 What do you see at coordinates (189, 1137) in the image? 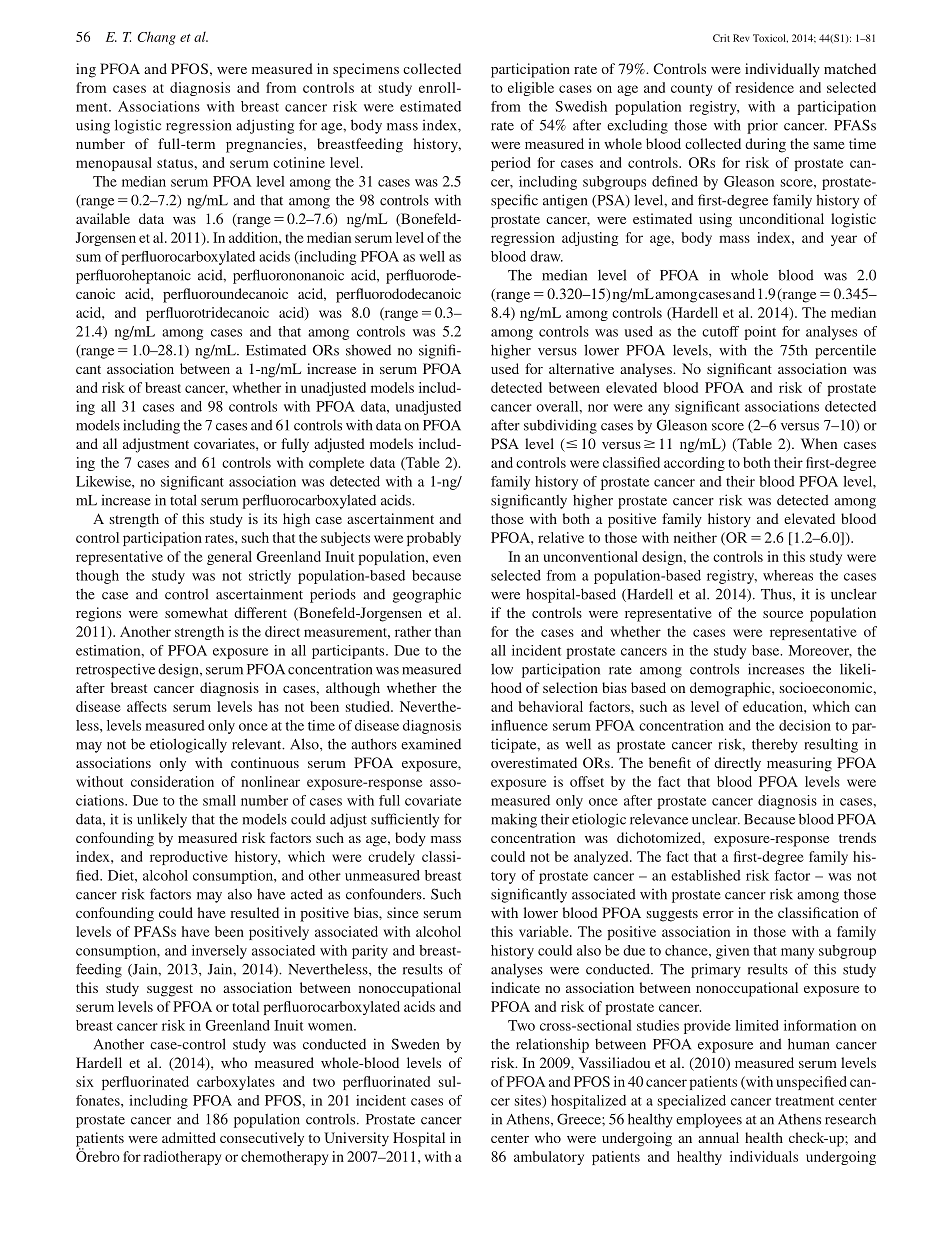
I see `admitted` at bounding box center [189, 1137].
